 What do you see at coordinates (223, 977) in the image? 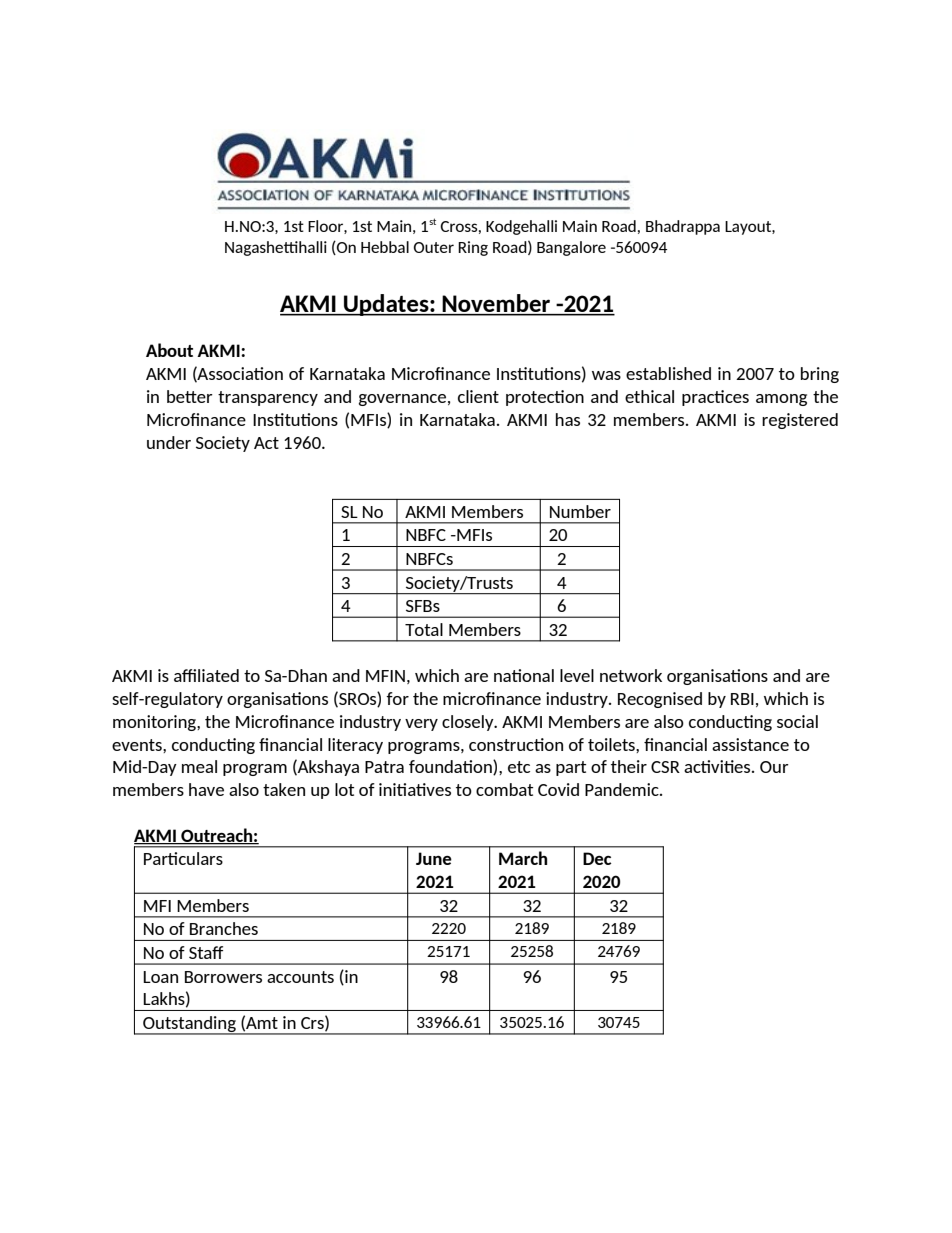
I see `Borrowers` at bounding box center [223, 977].
